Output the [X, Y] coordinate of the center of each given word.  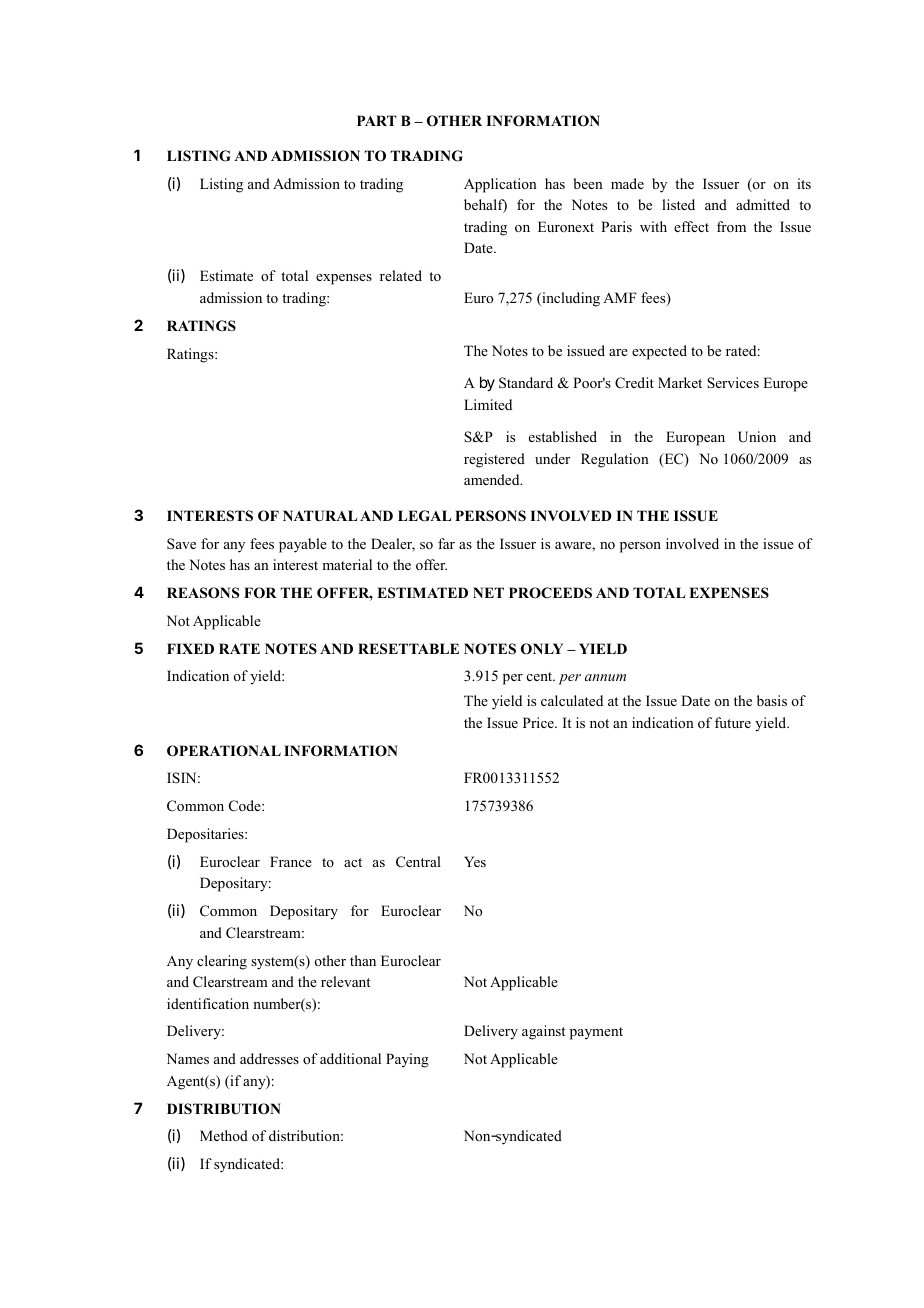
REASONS [203, 593]
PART [377, 120]
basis [772, 700]
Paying [407, 1060]
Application [500, 185]
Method [224, 1135]
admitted [763, 204]
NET [488, 592]
